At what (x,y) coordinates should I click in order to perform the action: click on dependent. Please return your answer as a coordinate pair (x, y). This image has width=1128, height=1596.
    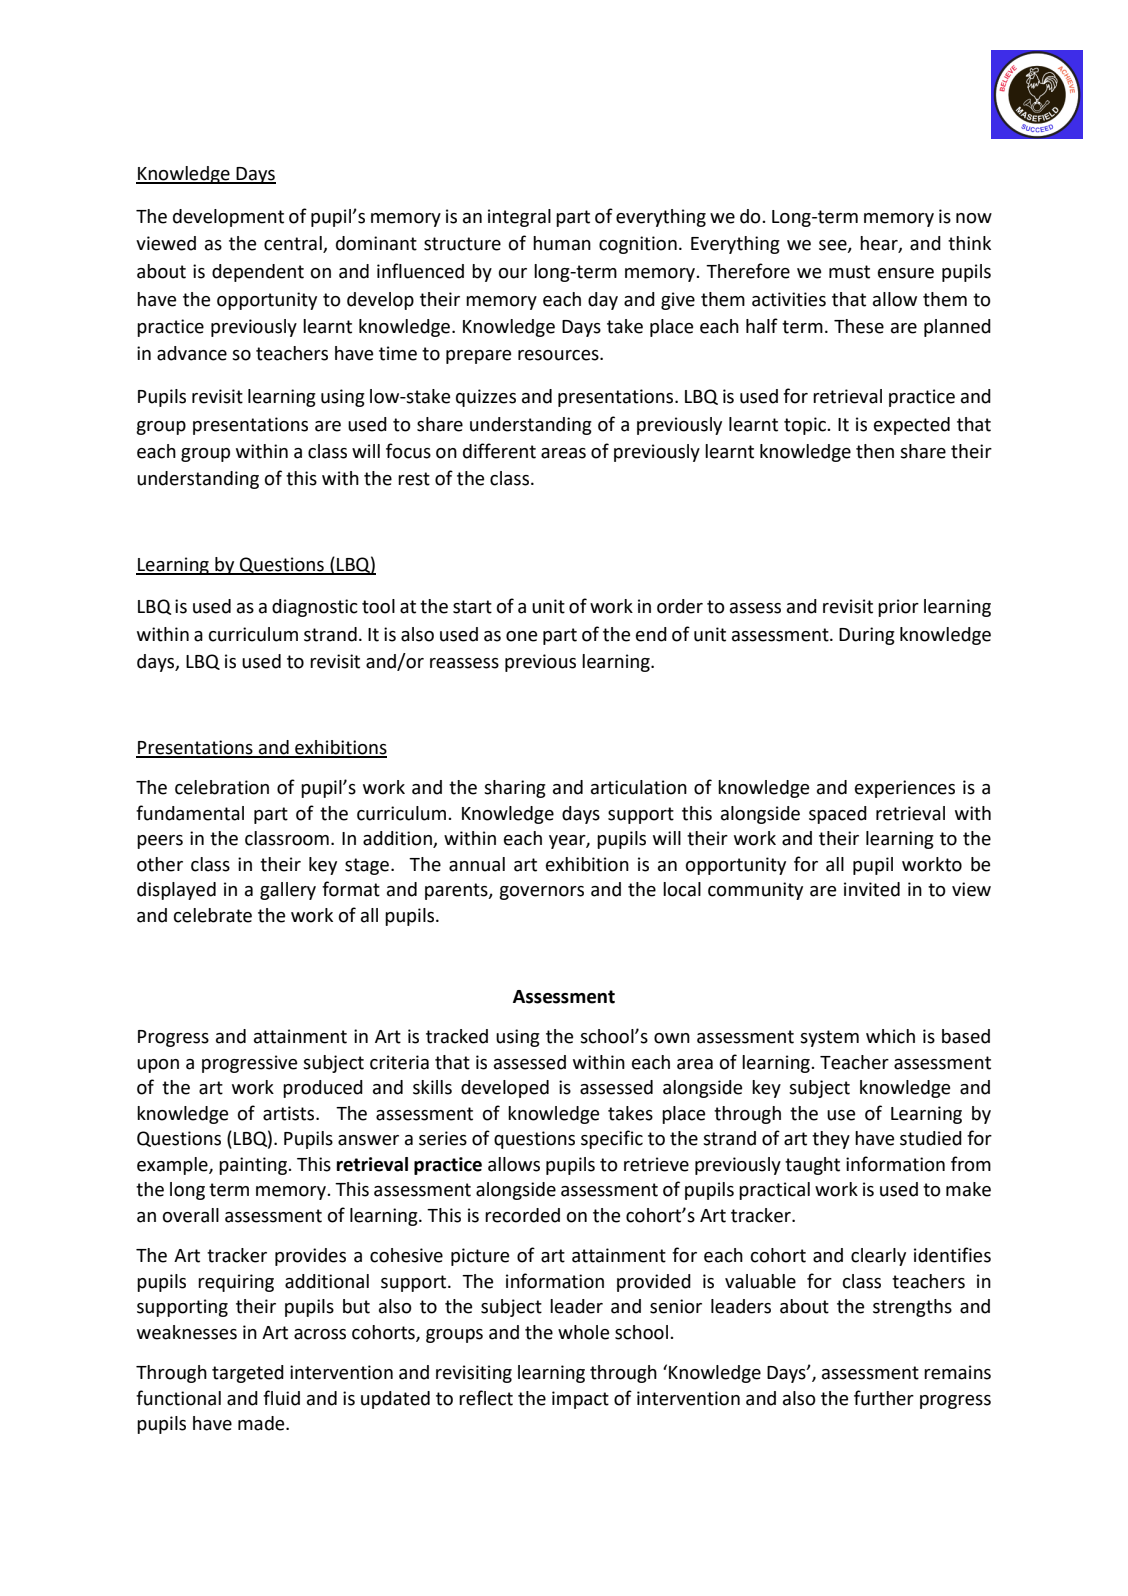
    Looking at the image, I should click on (258, 273).
